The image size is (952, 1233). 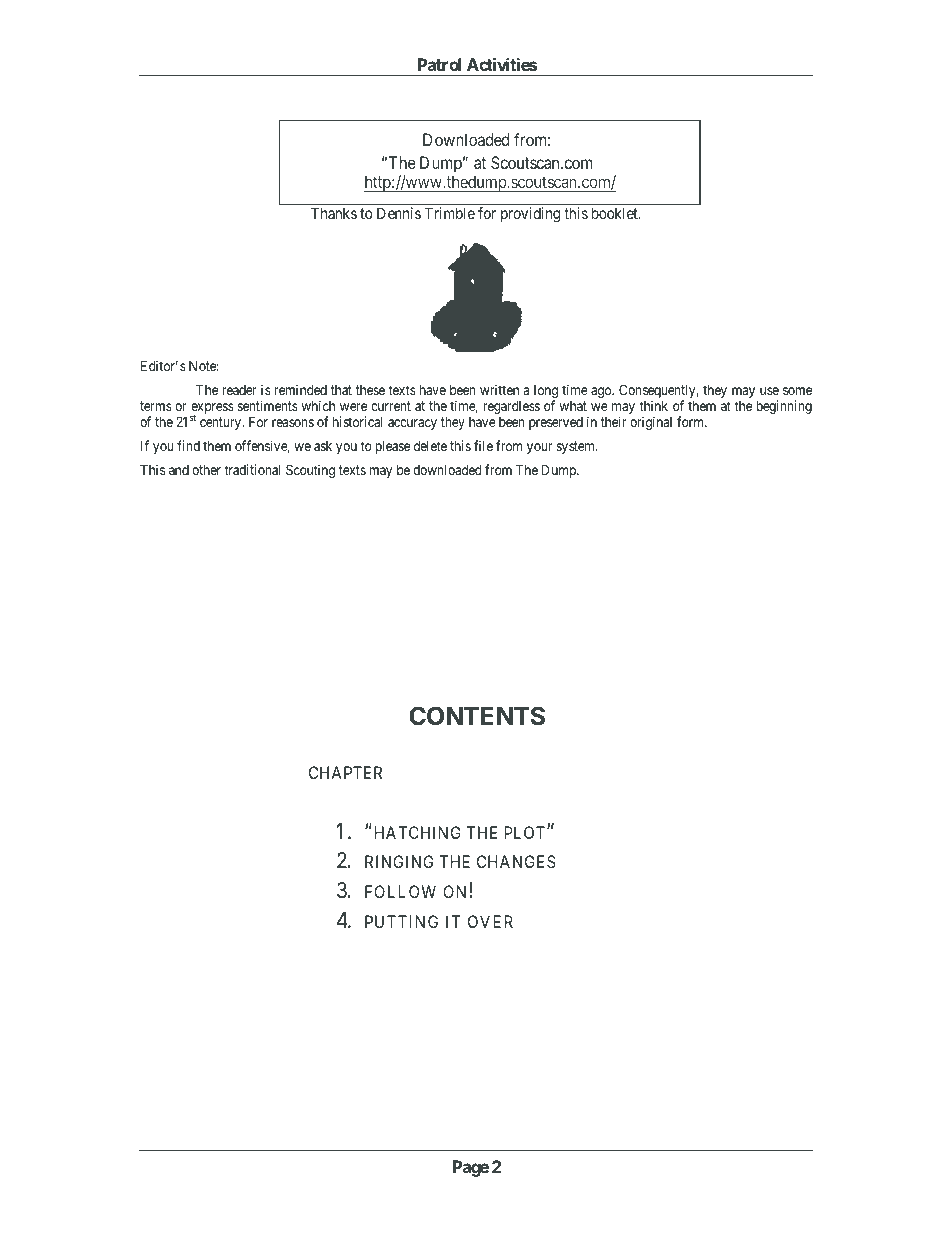 What do you see at coordinates (334, 213) in the image?
I see `Thanks` at bounding box center [334, 213].
